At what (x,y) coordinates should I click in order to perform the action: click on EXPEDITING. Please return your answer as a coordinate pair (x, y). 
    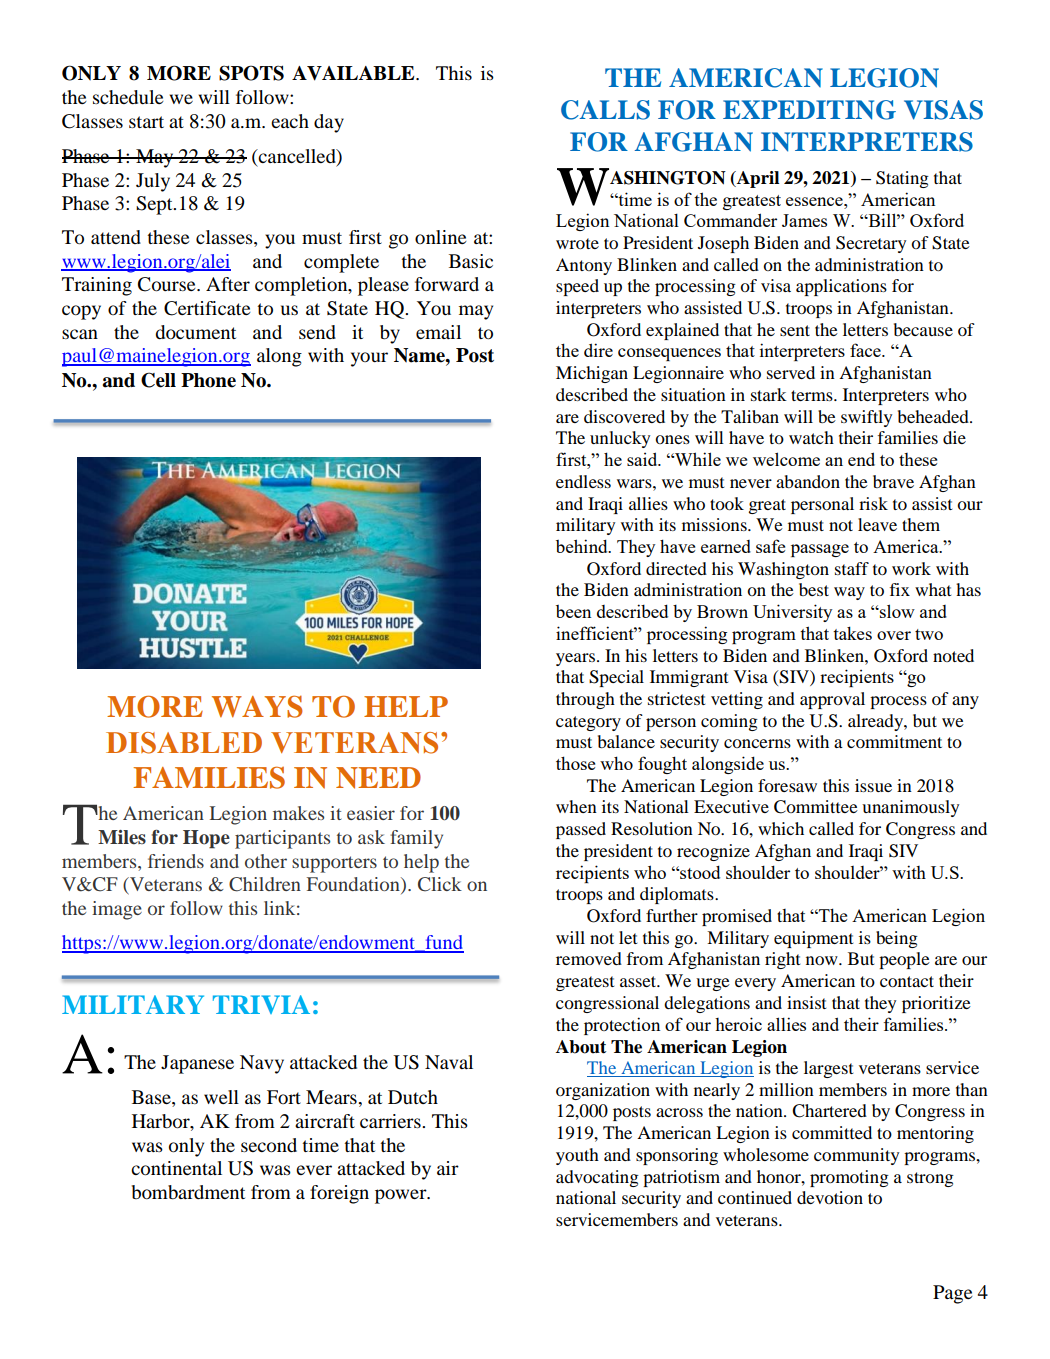
    Looking at the image, I should click on (809, 110).
